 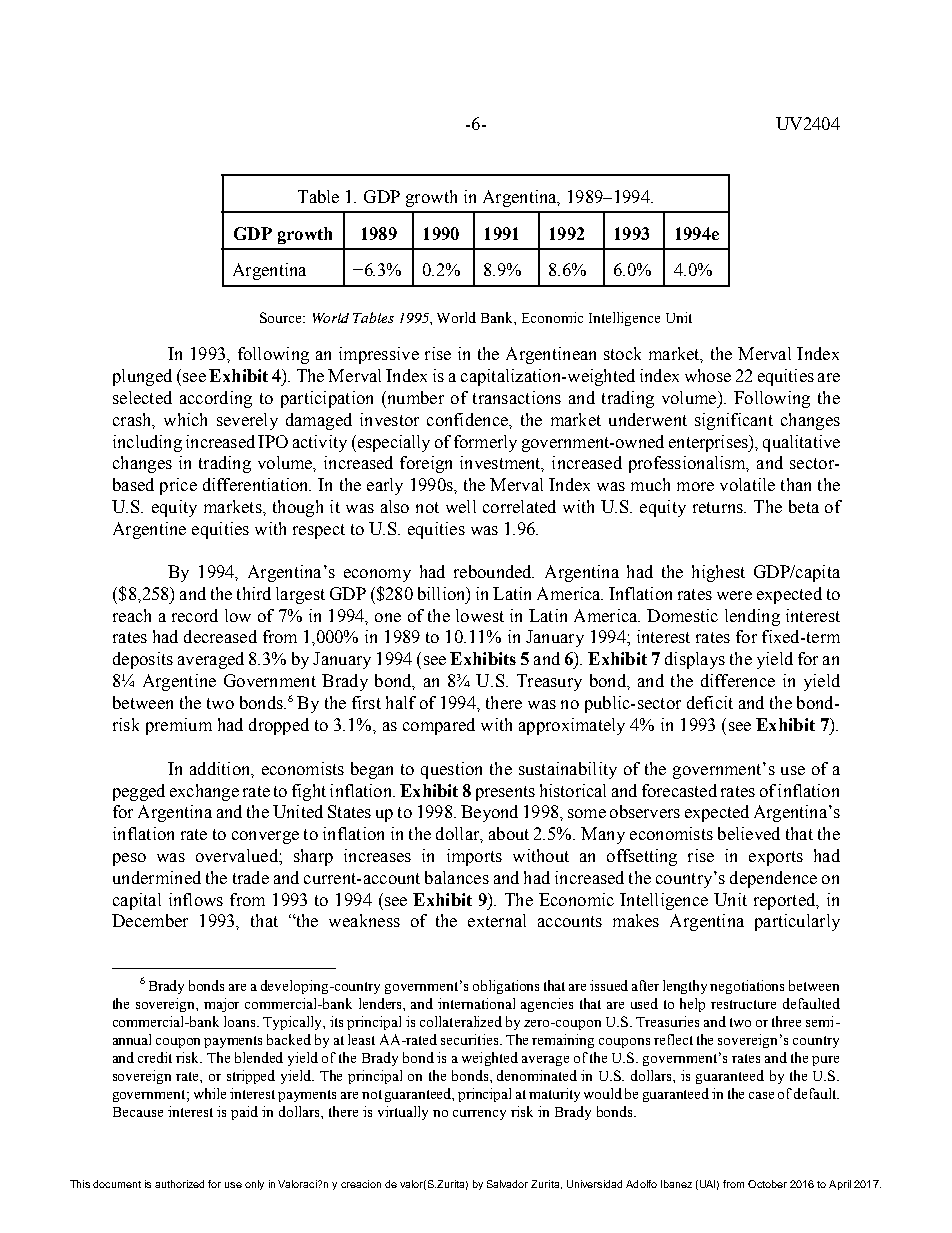 I want to click on plunged, so click(x=142, y=377).
